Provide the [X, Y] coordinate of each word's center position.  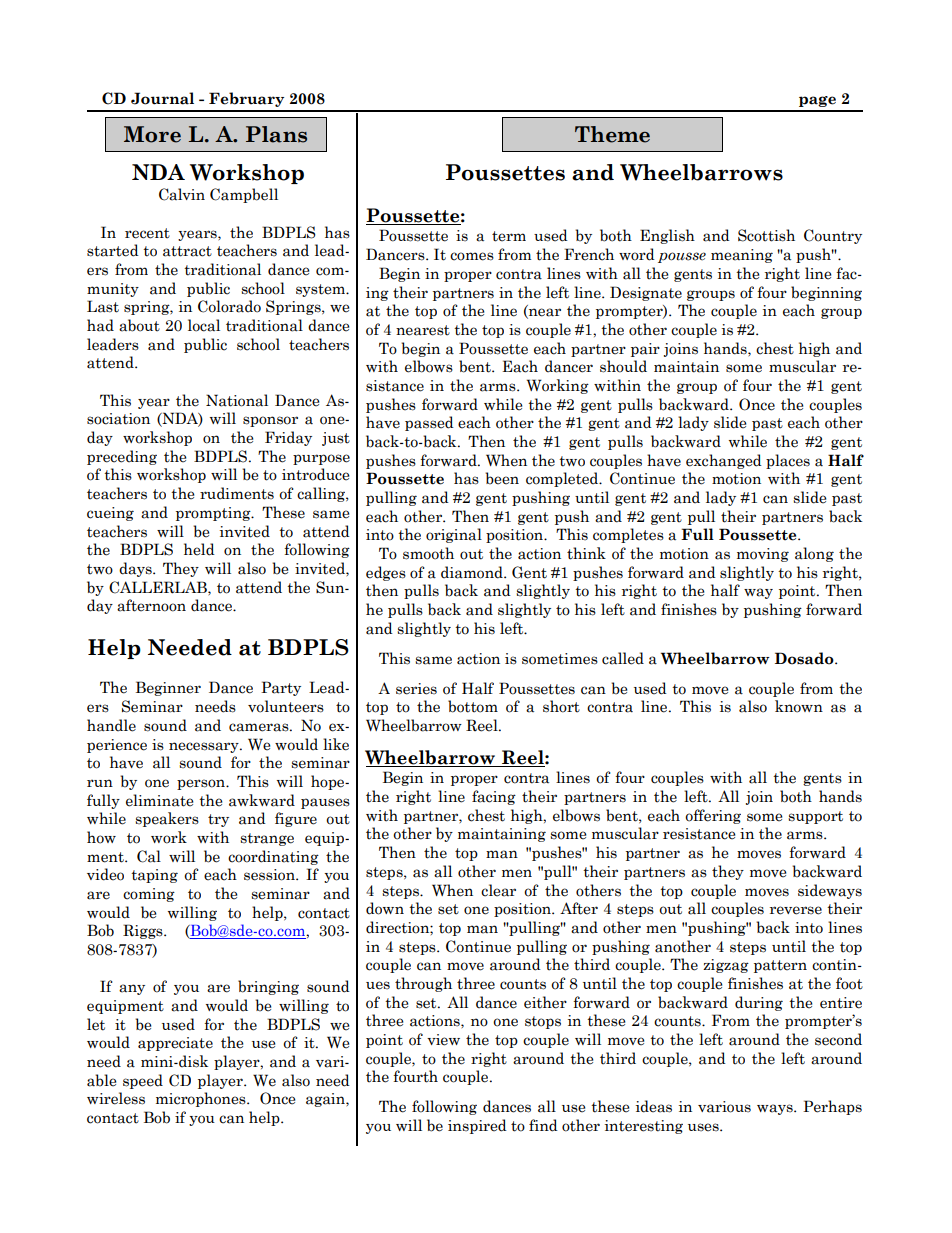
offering [713, 816]
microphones [202, 1099]
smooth [428, 553]
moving [763, 555]
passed [429, 423]
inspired [477, 1126]
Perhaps [832, 1107]
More [152, 134]
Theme [612, 134]
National [237, 400]
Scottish [766, 235]
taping [154, 876]
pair [645, 350]
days [136, 569]
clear [498, 890]
